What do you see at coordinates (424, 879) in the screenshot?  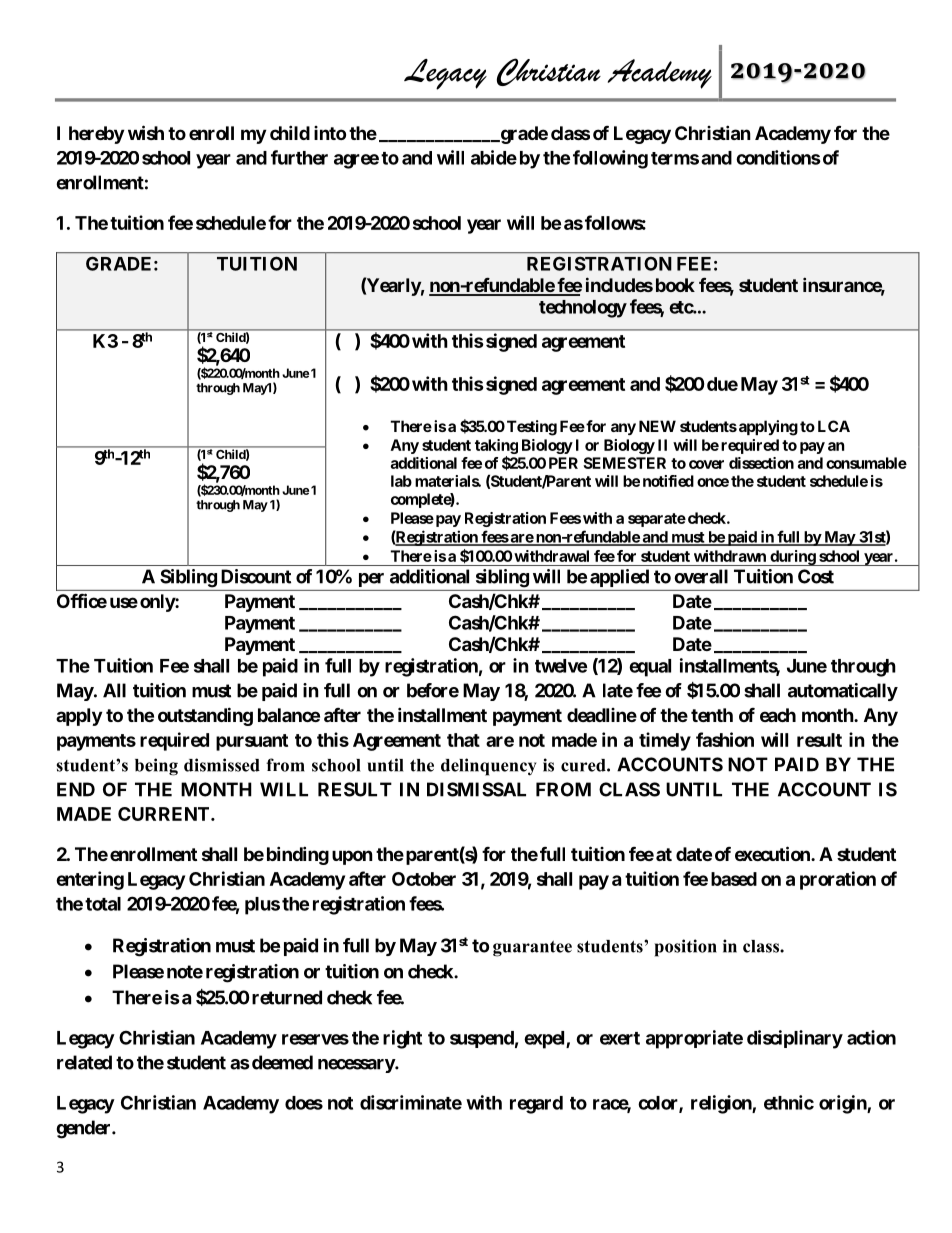 I see `October` at bounding box center [424, 879].
